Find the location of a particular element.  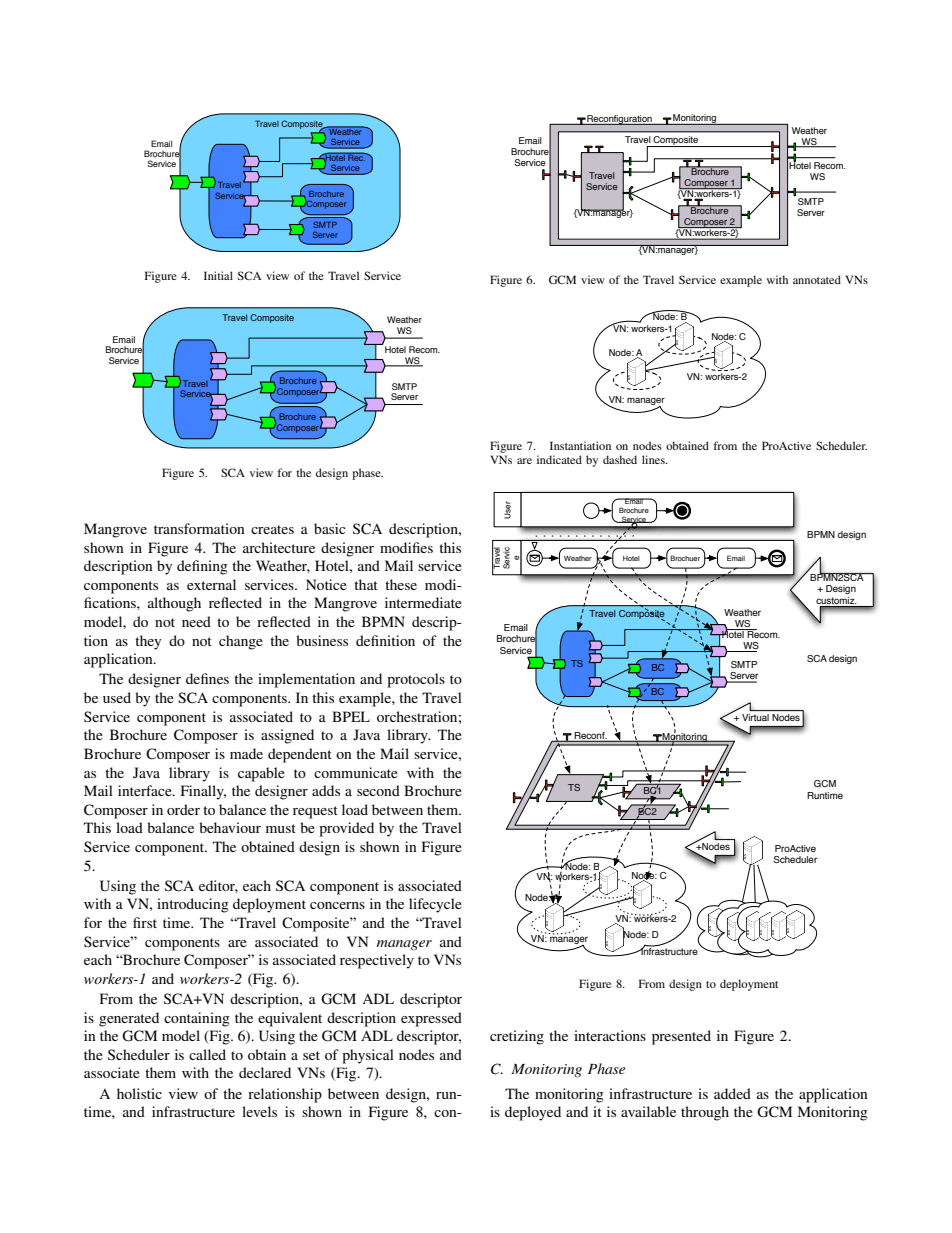

annotated is located at coordinates (817, 279).
